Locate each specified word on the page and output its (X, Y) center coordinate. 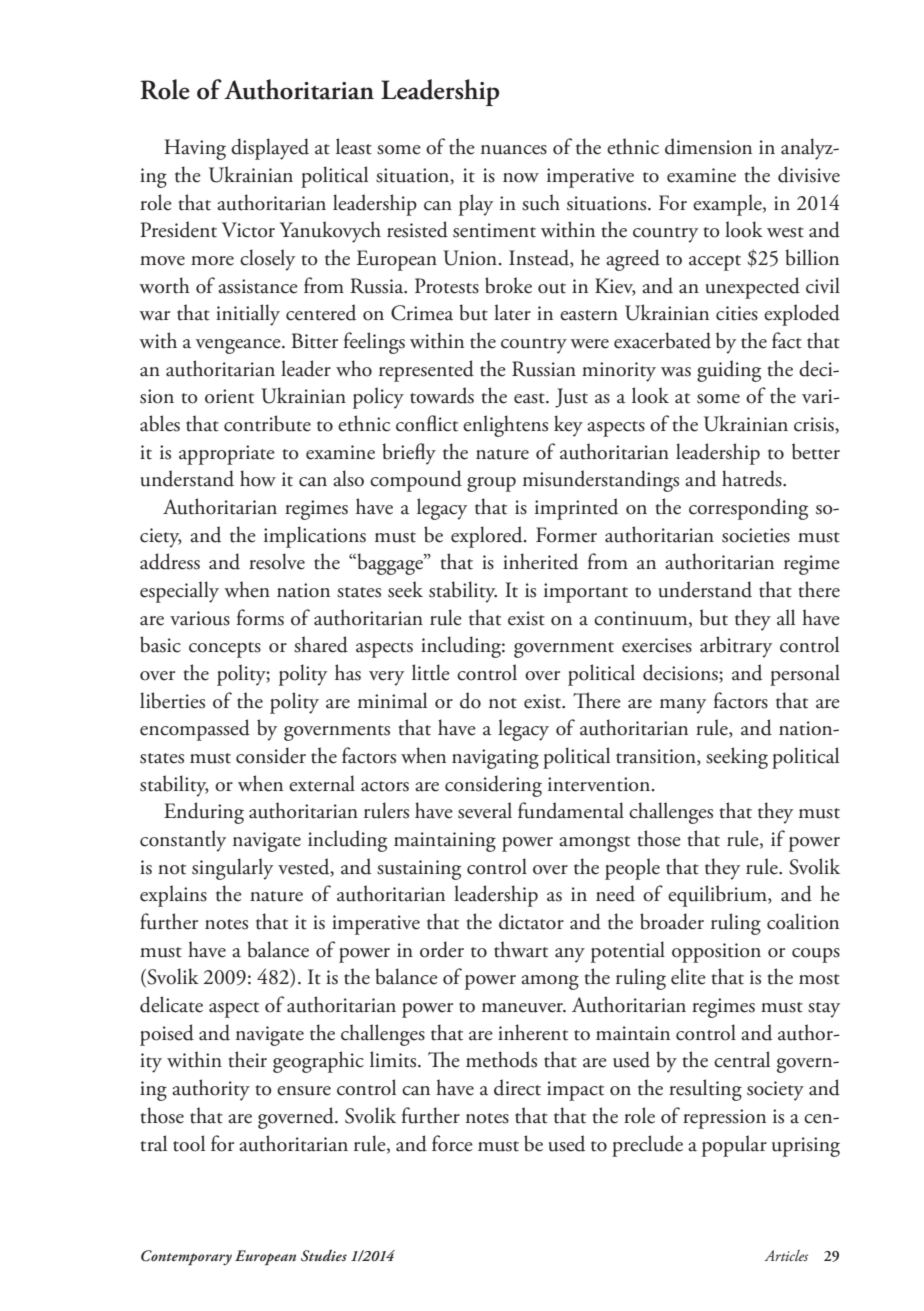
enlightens (505, 426)
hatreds (753, 478)
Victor (248, 230)
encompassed (195, 730)
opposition (716, 953)
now (521, 178)
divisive (809, 174)
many (683, 706)
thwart (521, 949)
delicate (171, 1004)
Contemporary (186, 1257)
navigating (495, 759)
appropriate (227, 455)
